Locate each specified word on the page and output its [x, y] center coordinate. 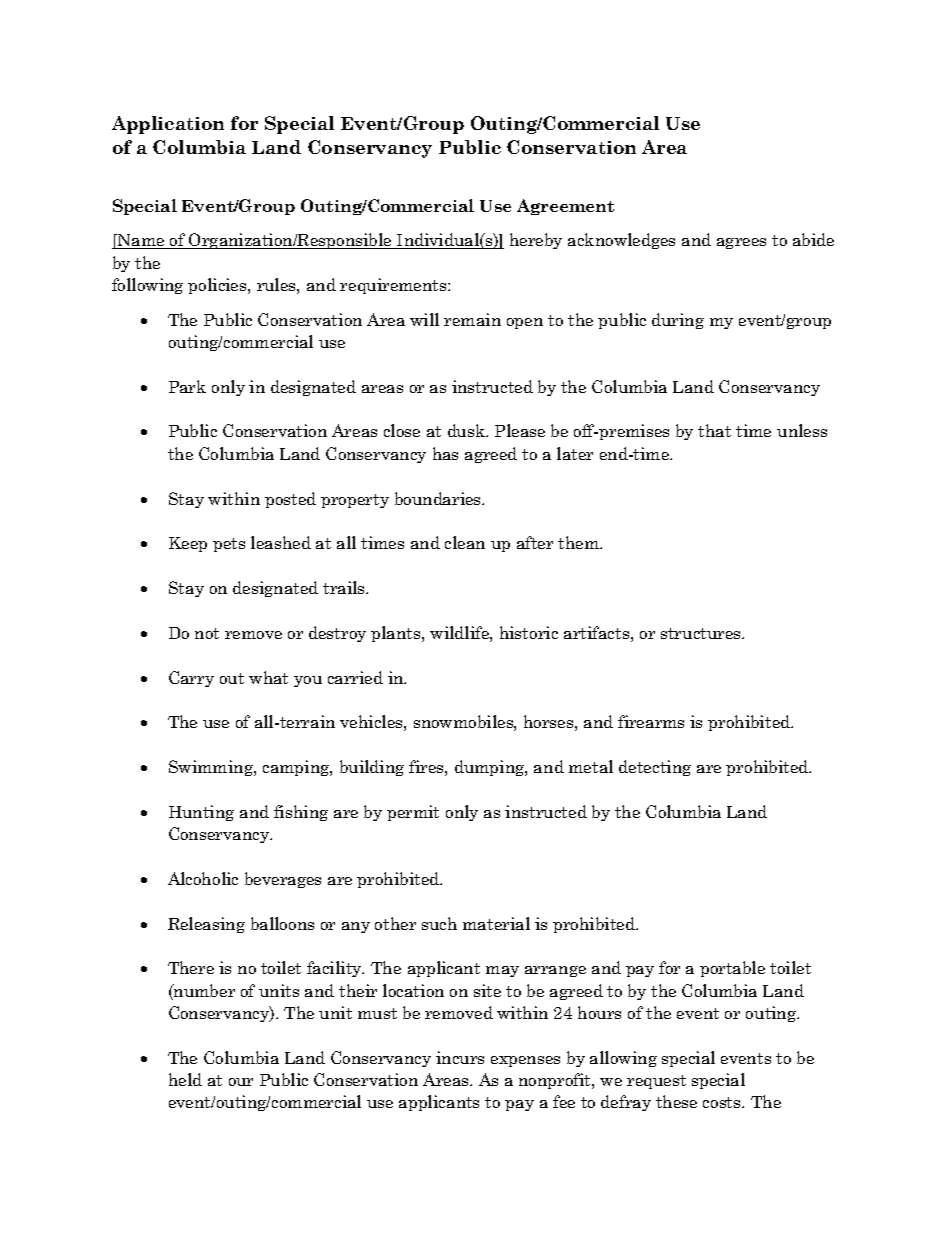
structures [702, 633]
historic [529, 632]
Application [168, 125]
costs [723, 1102]
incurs [460, 1057]
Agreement [565, 207]
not [207, 633]
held [185, 1079]
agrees [741, 243]
